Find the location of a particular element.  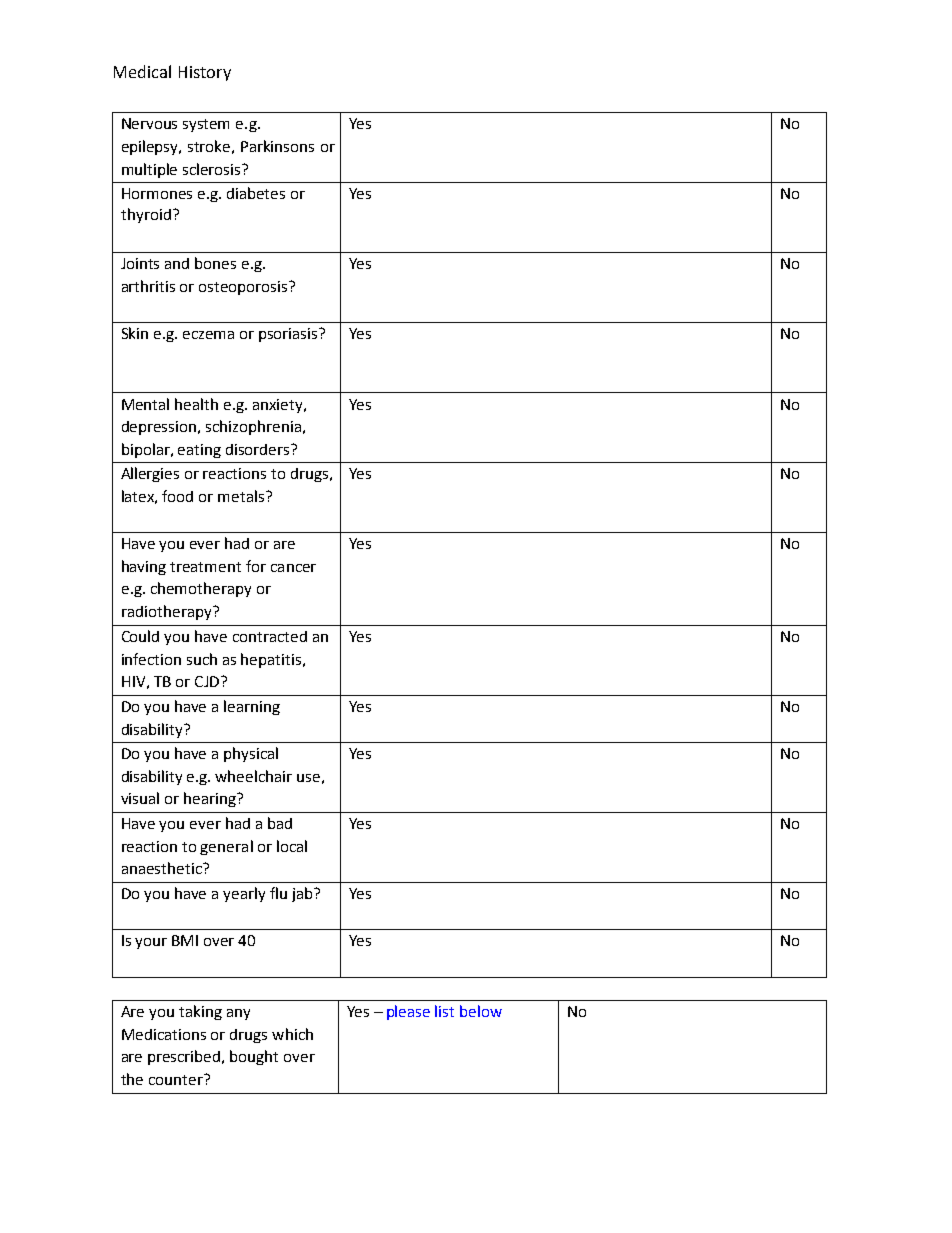

prescribed is located at coordinates (185, 1057).
